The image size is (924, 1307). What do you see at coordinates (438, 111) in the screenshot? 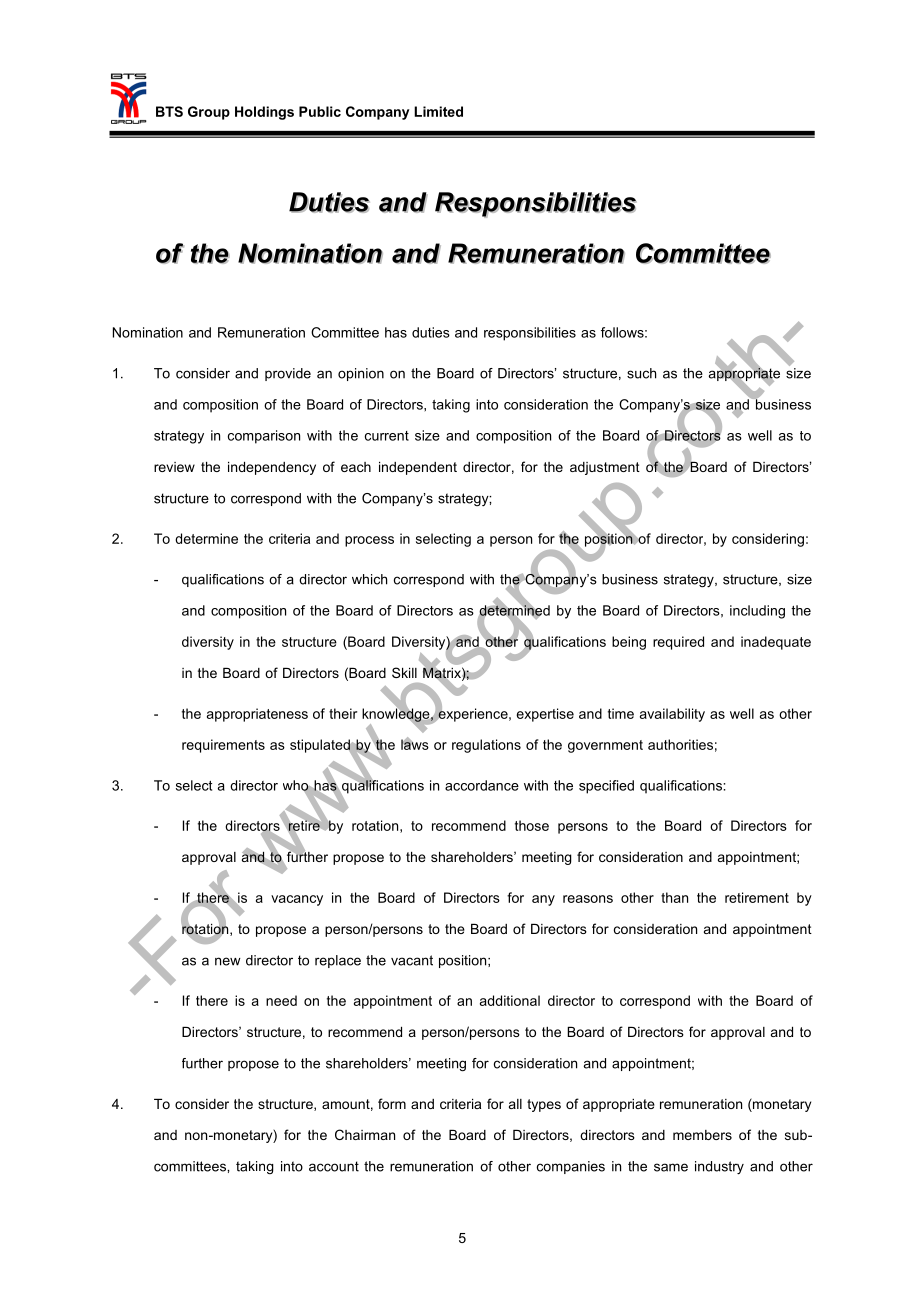
I see `Limited` at bounding box center [438, 111].
